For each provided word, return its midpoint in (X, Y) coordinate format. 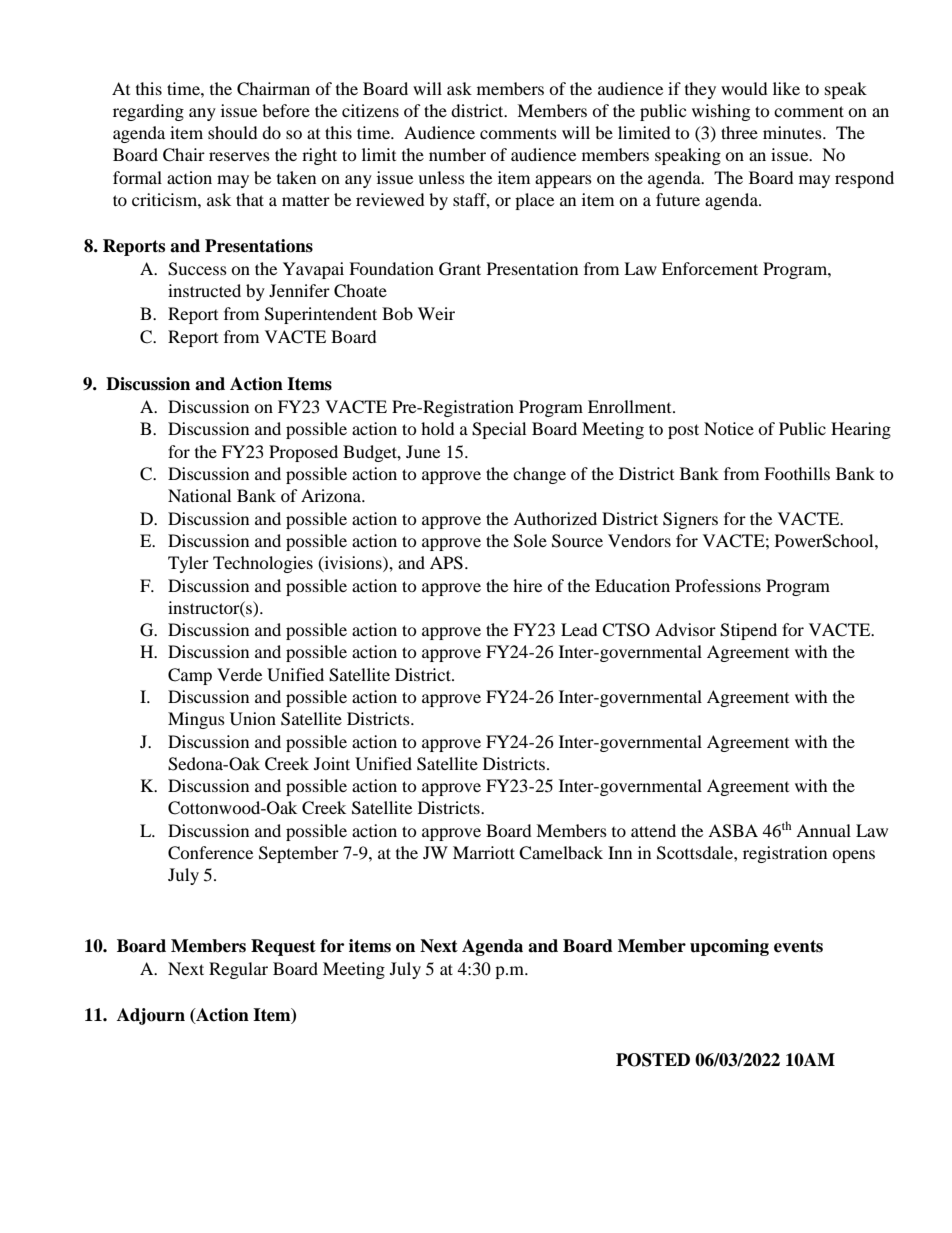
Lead (579, 629)
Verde (239, 674)
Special (499, 430)
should (233, 132)
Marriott (484, 852)
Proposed (303, 453)
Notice (729, 428)
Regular (238, 970)
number (457, 154)
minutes (793, 132)
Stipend (748, 631)
